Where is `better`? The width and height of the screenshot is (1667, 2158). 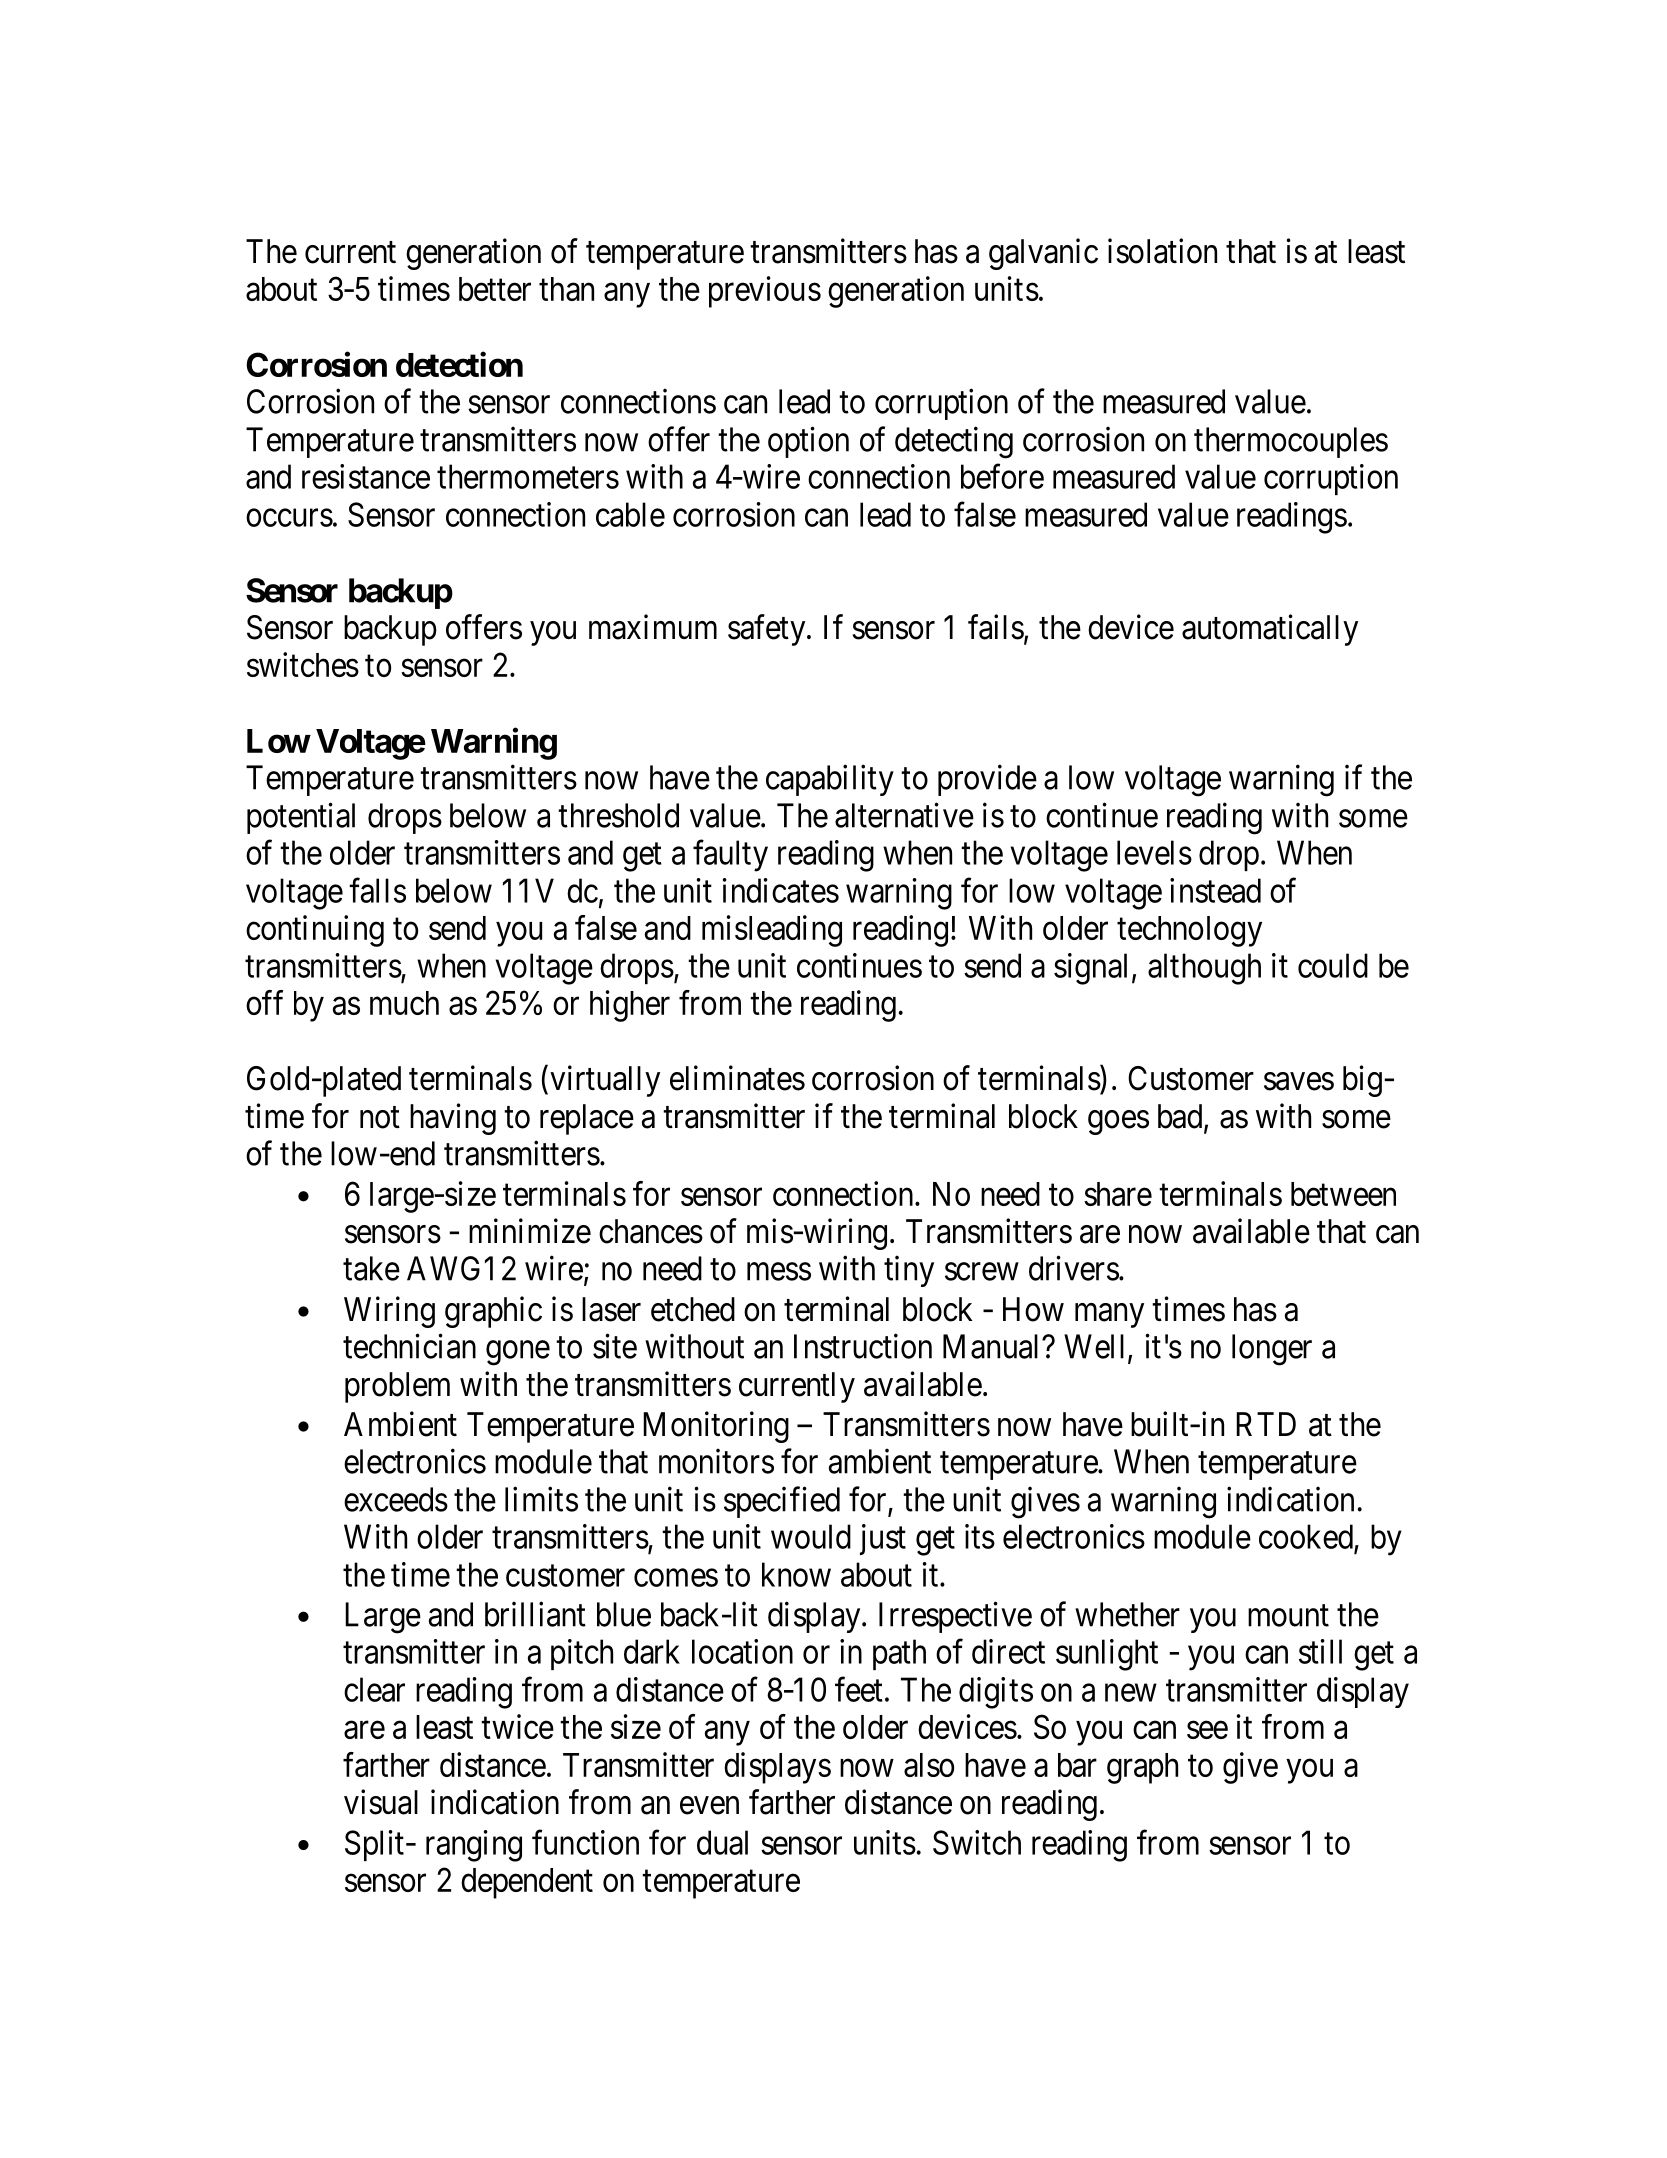
better is located at coordinates (495, 289).
